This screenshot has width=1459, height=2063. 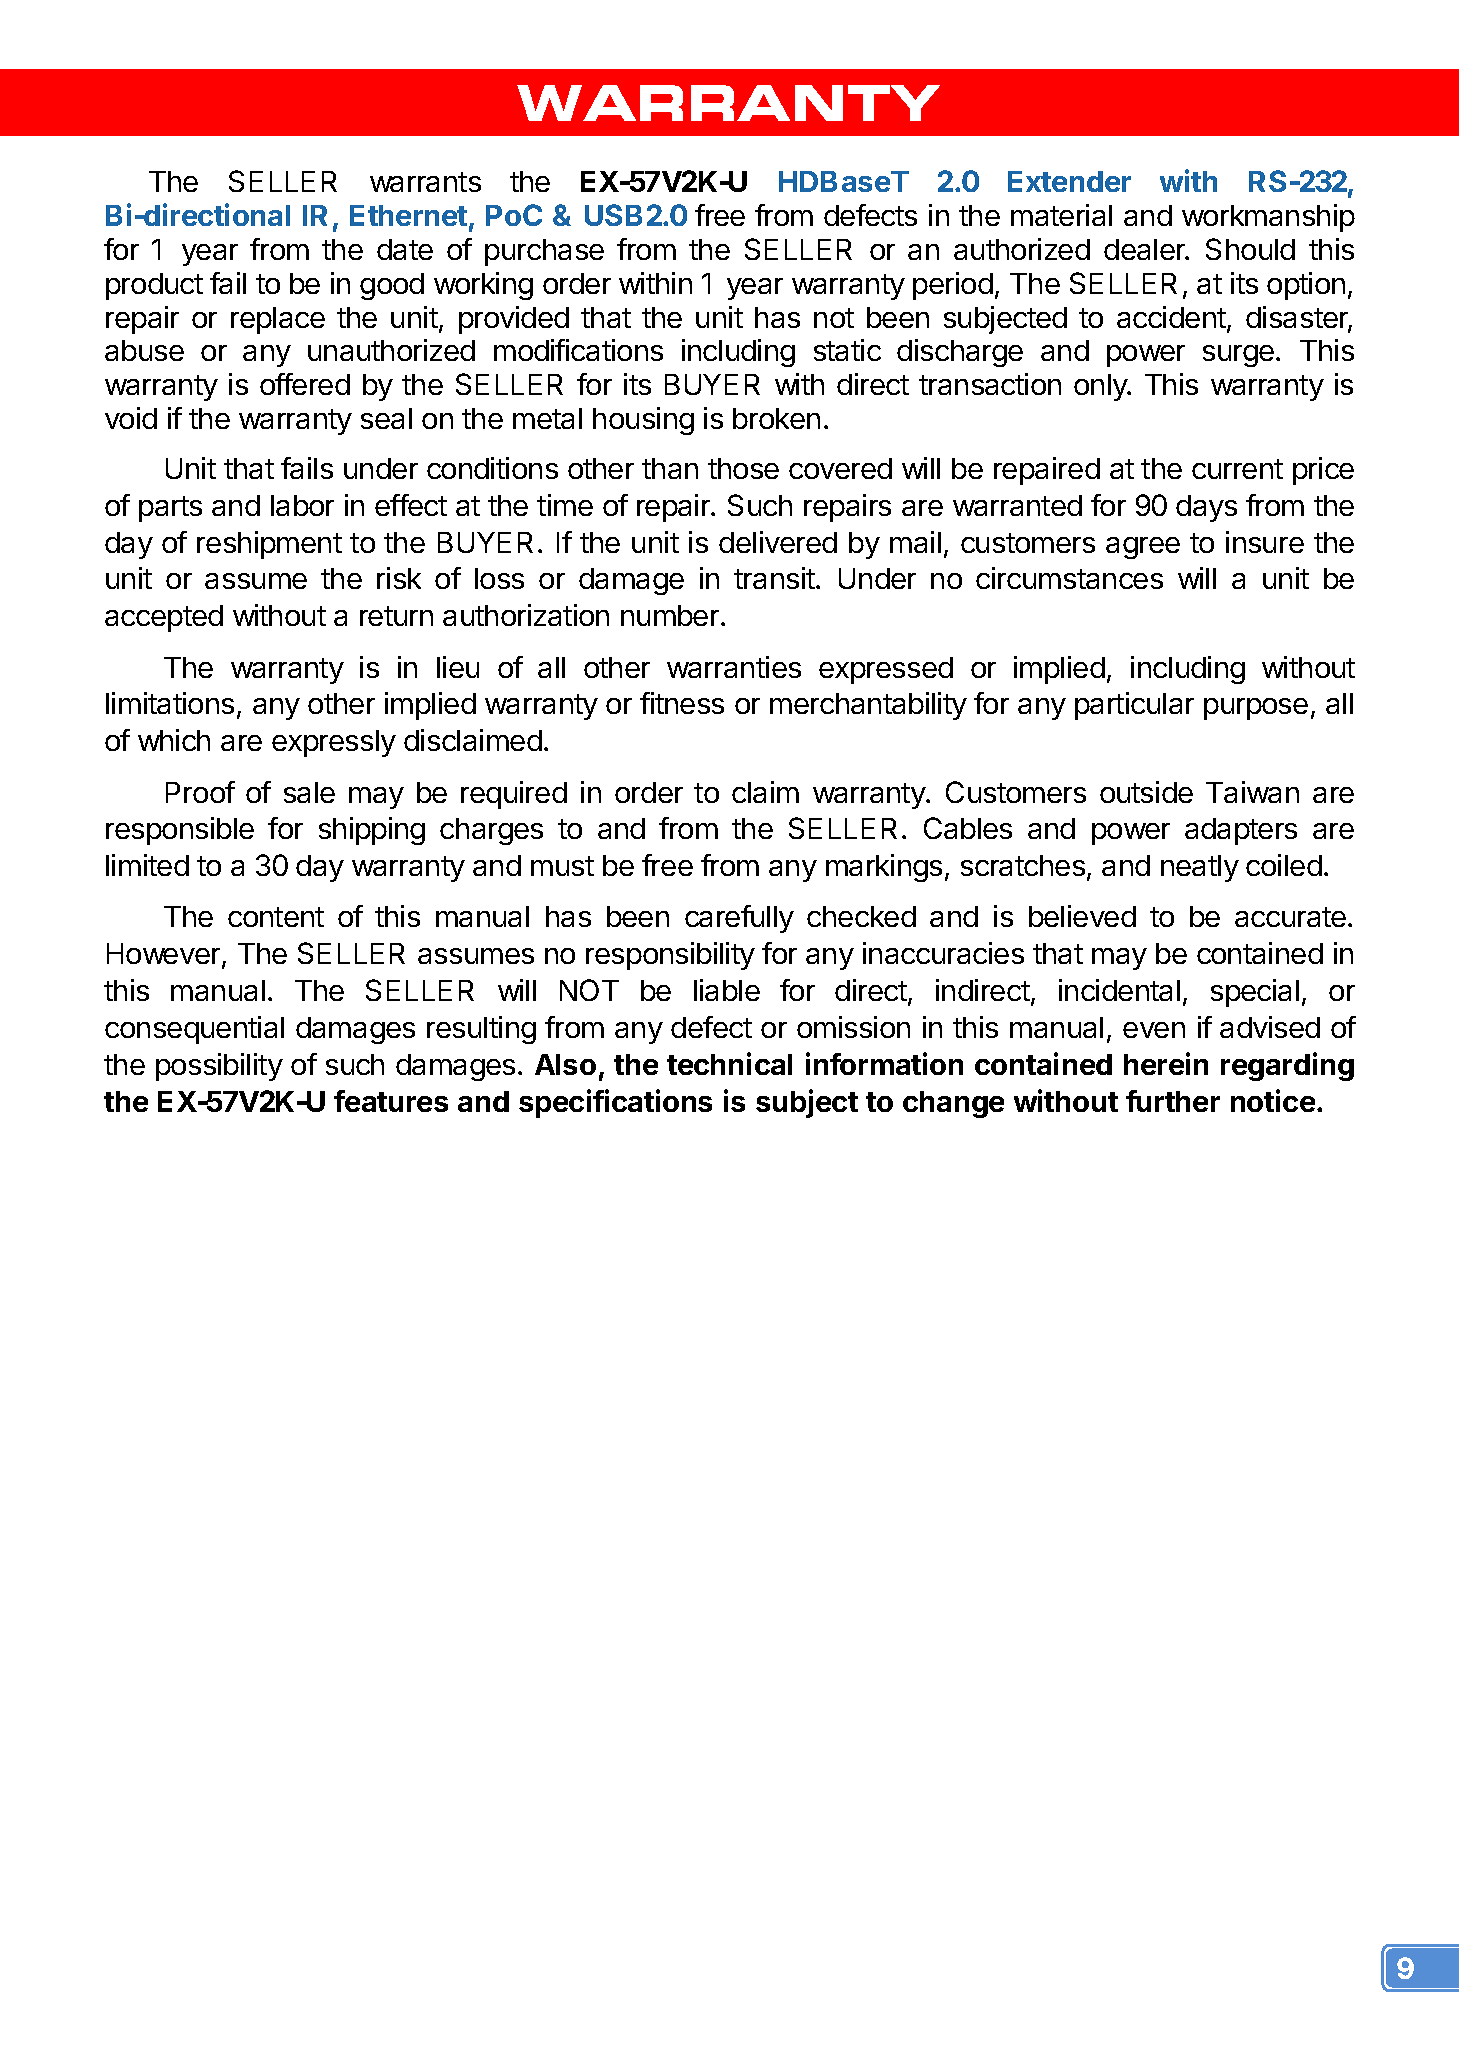 I want to click on workmanship, so click(x=1268, y=218).
